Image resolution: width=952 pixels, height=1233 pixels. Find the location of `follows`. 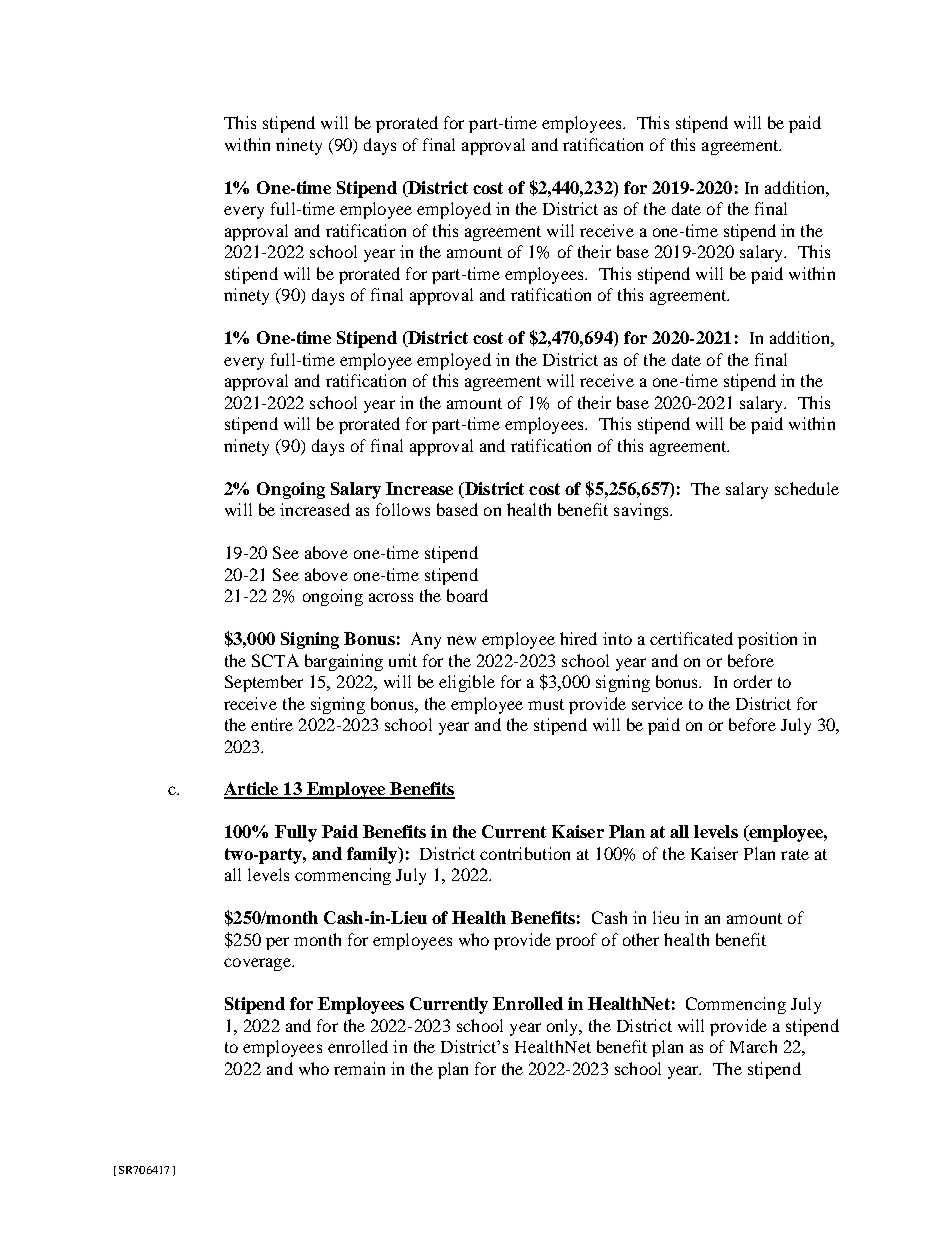

follows is located at coordinates (403, 509).
